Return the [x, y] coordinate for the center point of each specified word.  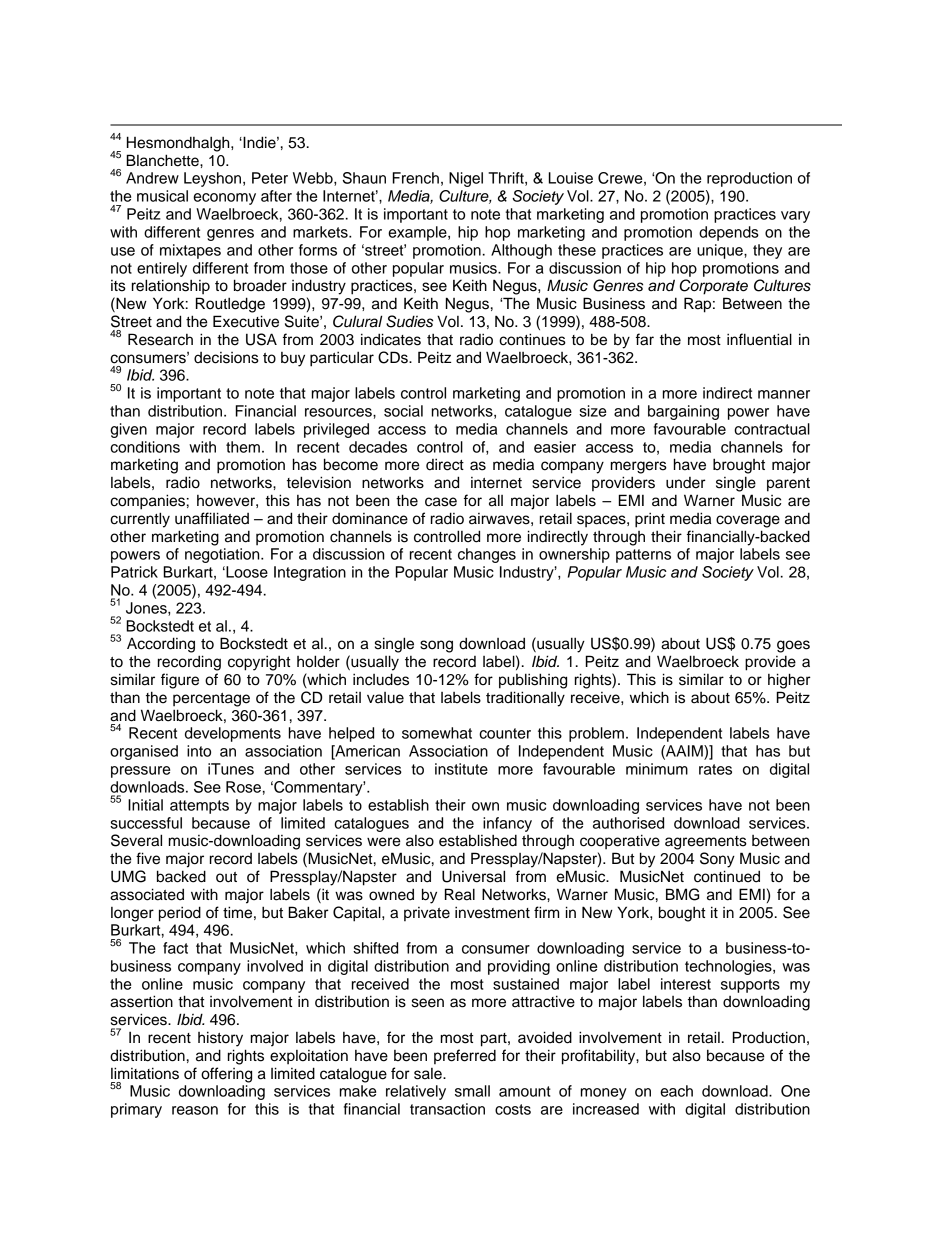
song [436, 646]
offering [226, 1075]
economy [224, 199]
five [148, 858]
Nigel [466, 179]
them [243, 447]
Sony [717, 860]
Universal [473, 876]
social [403, 411]
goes [793, 646]
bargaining [683, 412]
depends [729, 233]
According [161, 645]
